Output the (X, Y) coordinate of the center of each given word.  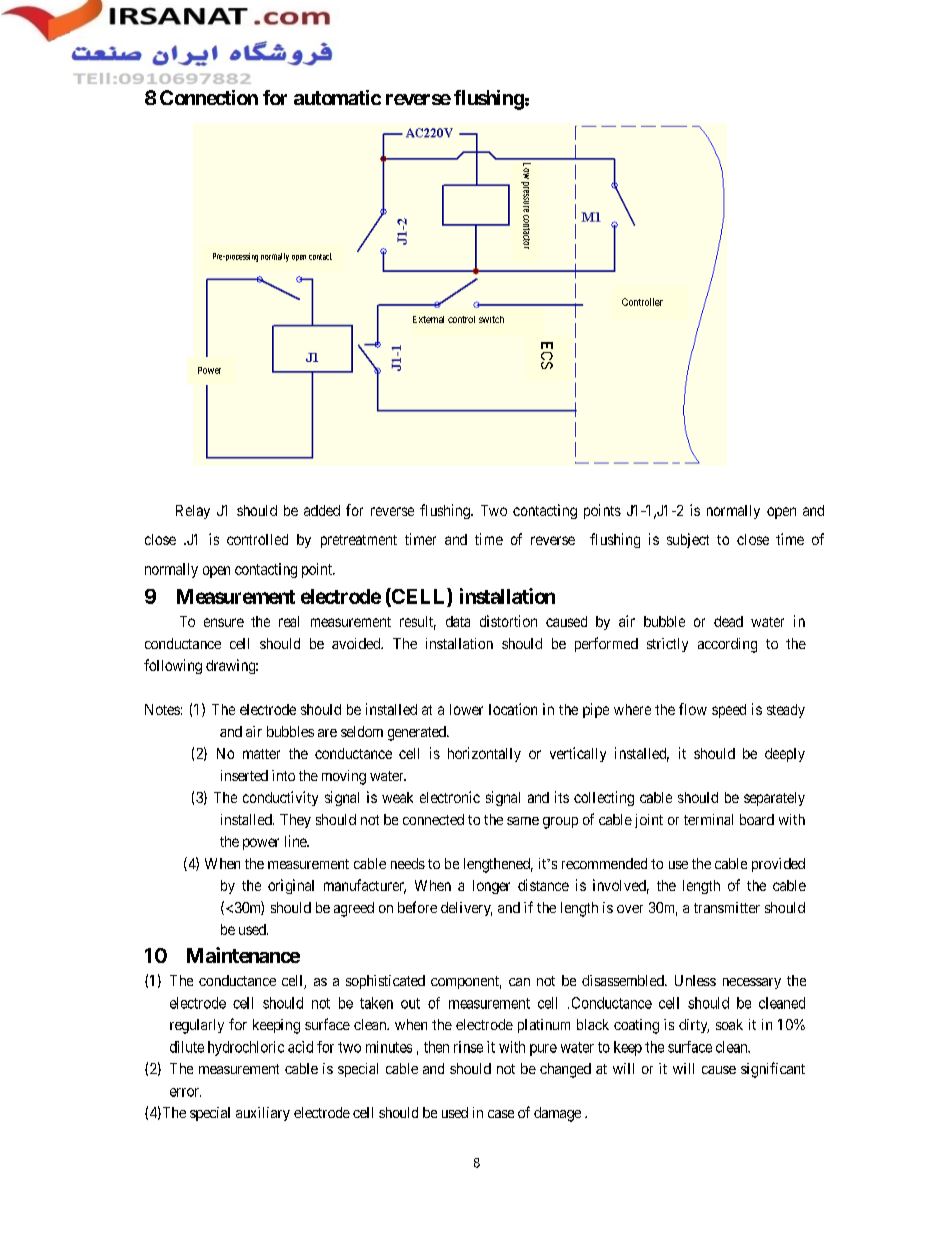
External (428, 319)
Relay (193, 512)
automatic (337, 97)
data (458, 621)
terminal (708, 819)
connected (433, 819)
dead (728, 621)
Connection (209, 97)
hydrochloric (246, 1048)
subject (688, 540)
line (296, 841)
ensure (224, 622)
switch (491, 319)
